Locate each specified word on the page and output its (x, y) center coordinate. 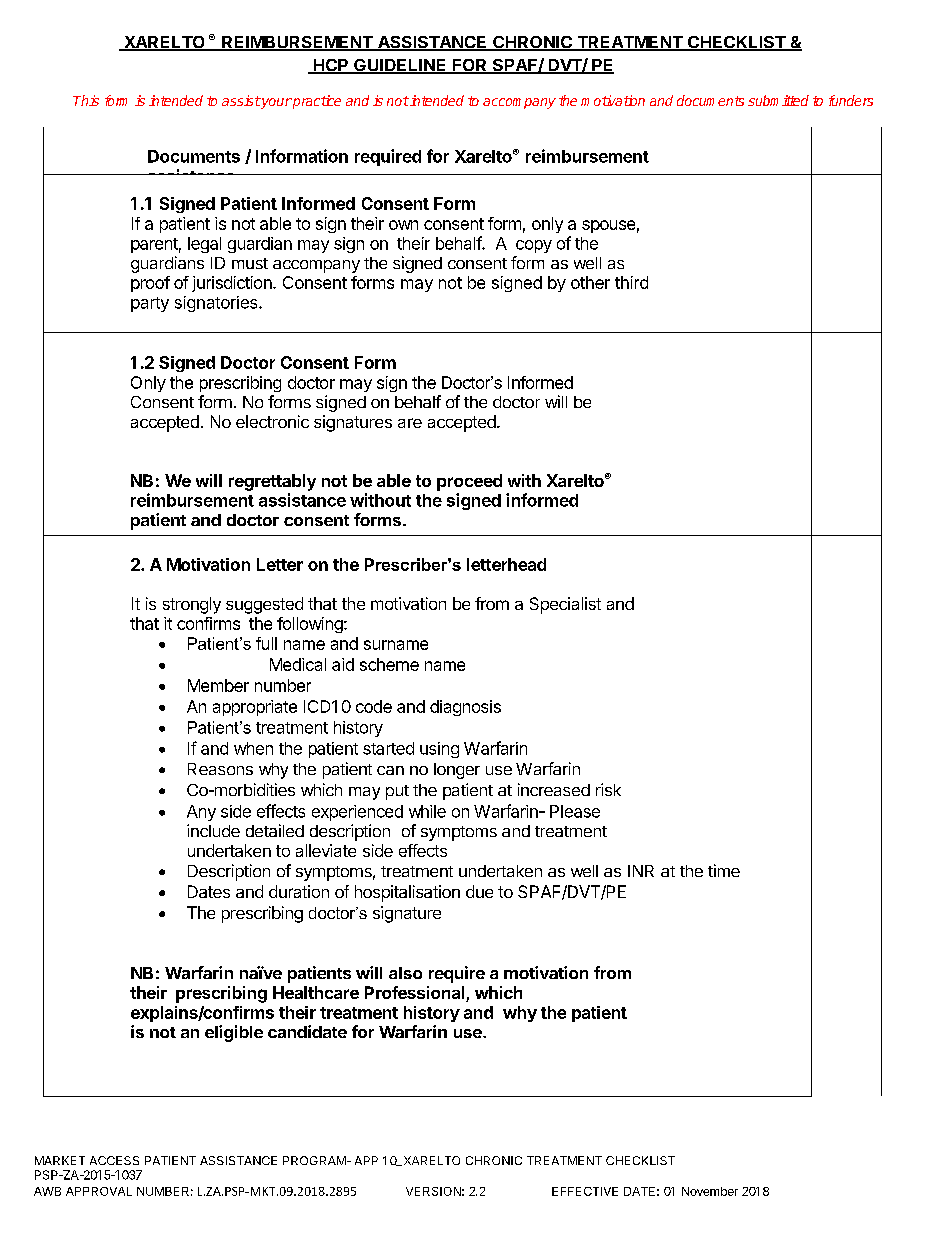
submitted (778, 100)
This (86, 100)
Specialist (565, 605)
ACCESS (114, 1160)
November (710, 1191)
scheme (389, 664)
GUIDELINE (400, 66)
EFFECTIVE (585, 1191)
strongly (192, 605)
